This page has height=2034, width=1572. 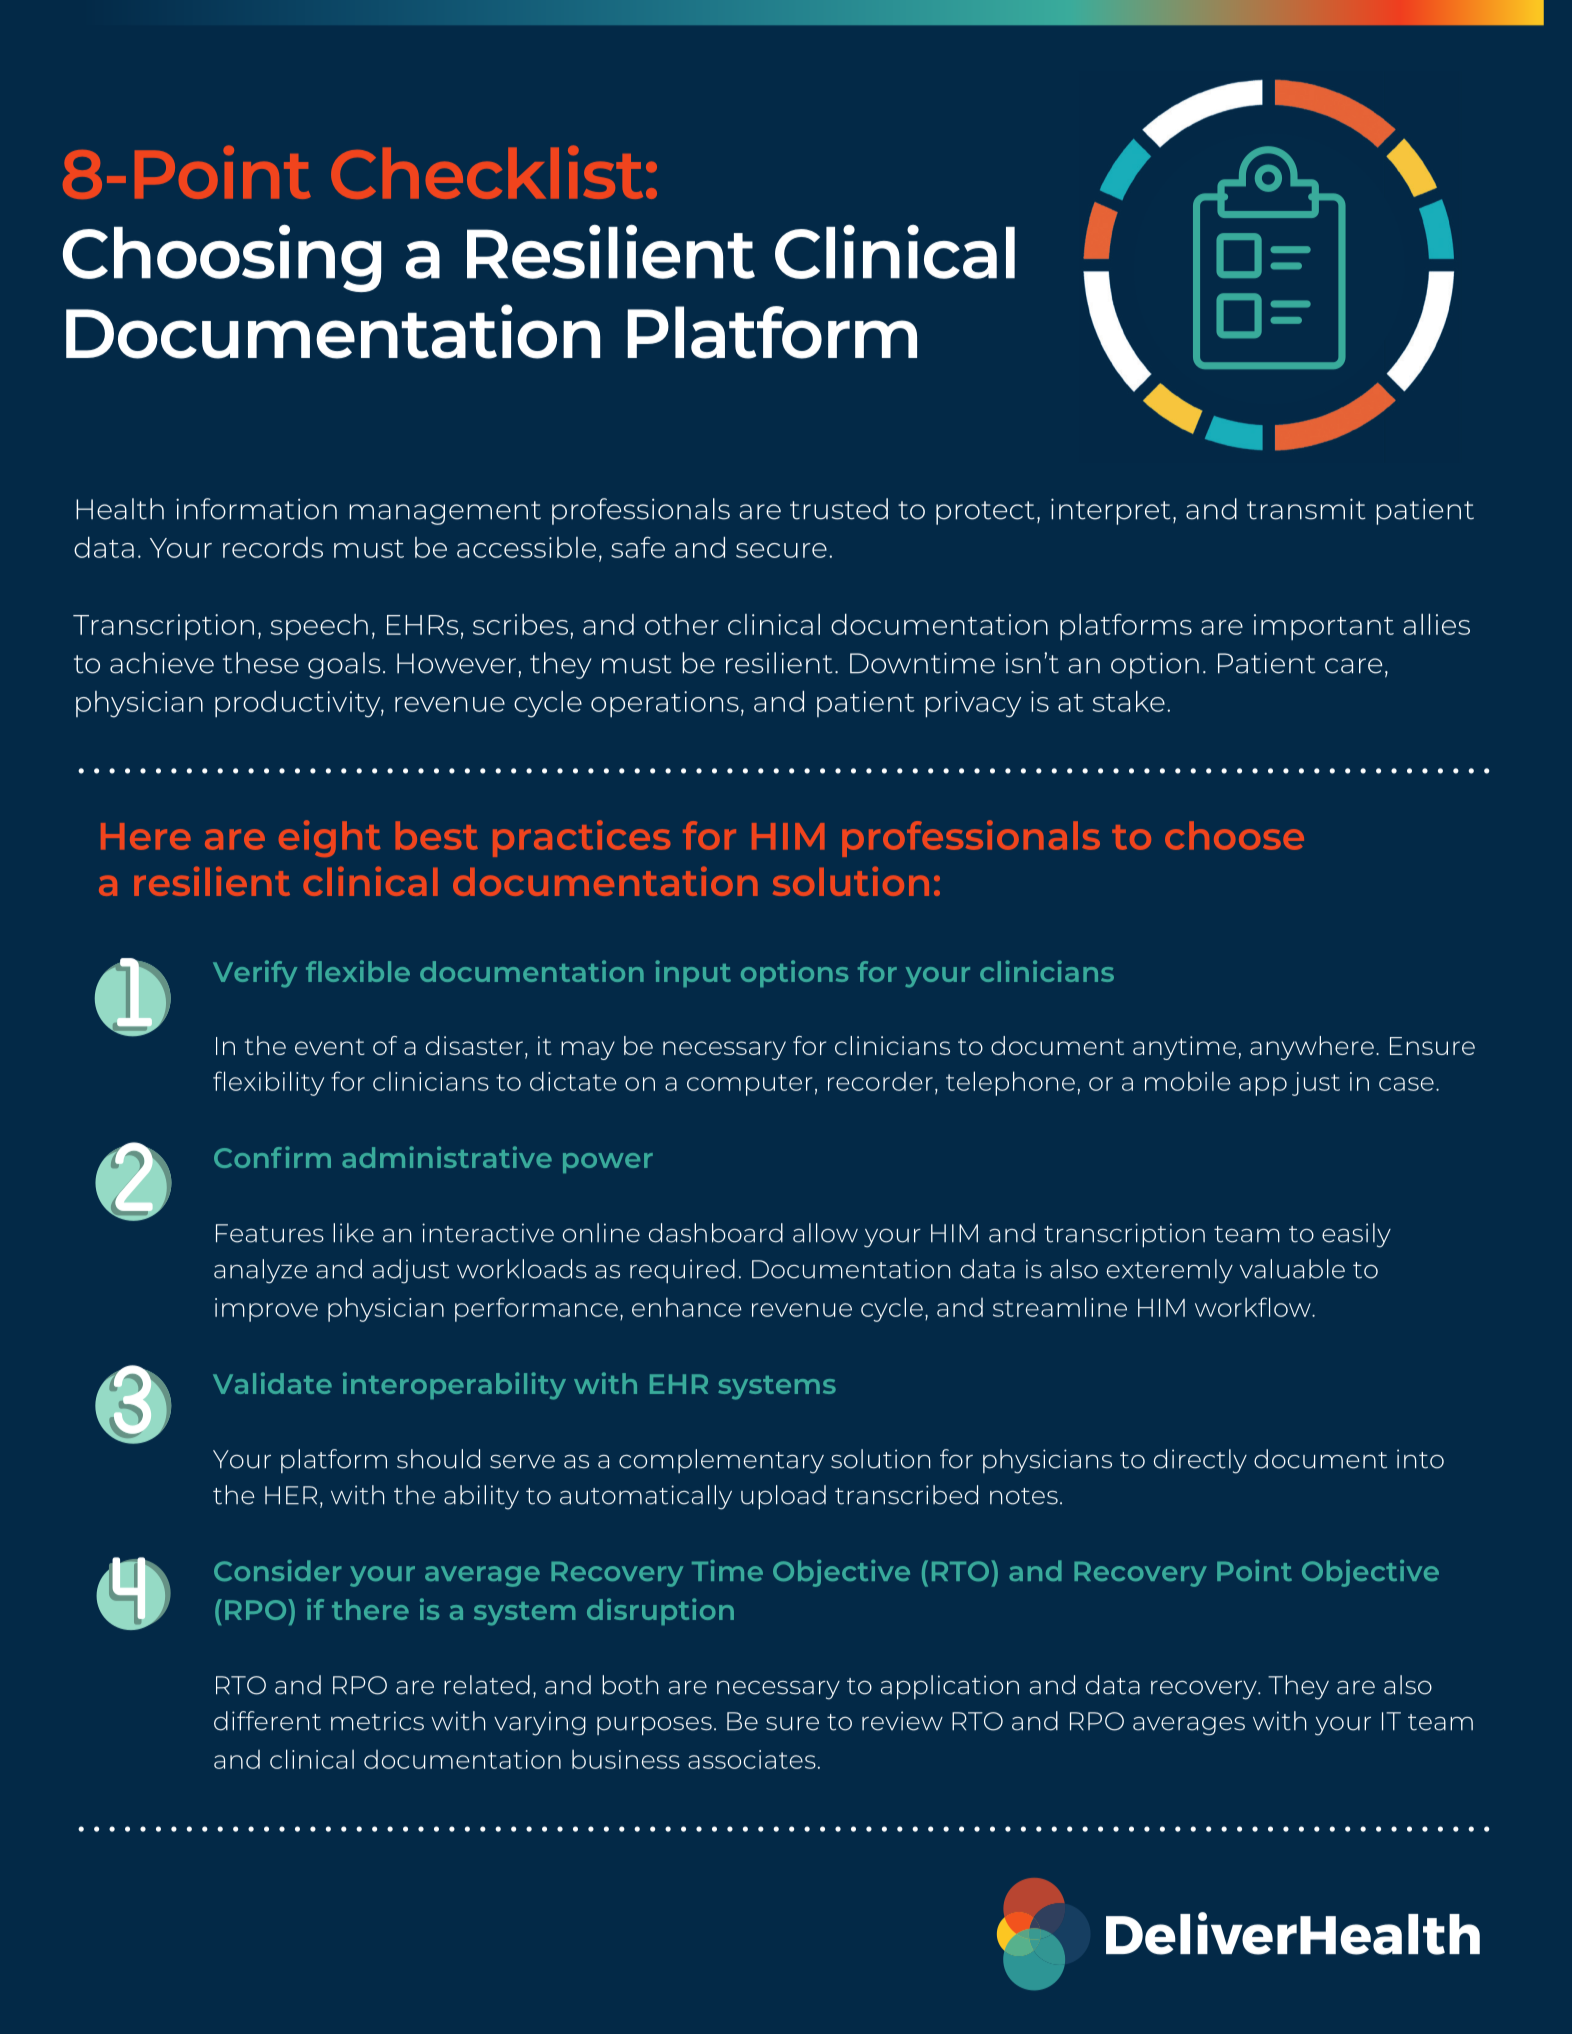 What do you see at coordinates (267, 1721) in the page?
I see `different` at bounding box center [267, 1721].
